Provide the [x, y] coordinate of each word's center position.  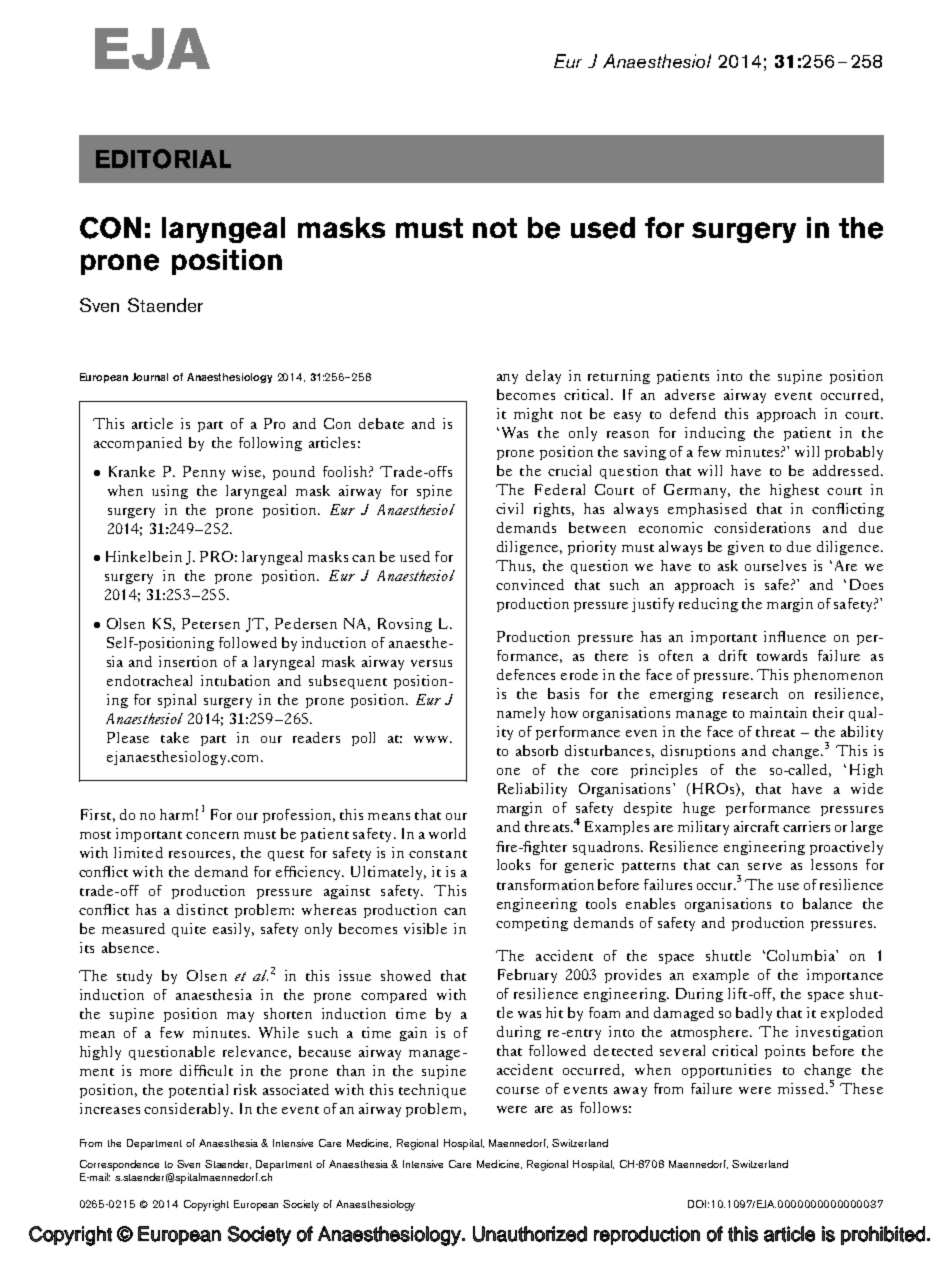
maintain [778, 712]
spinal [177, 701]
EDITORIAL [163, 159]
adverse [690, 394]
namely [521, 714]
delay [543, 377]
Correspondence [119, 1165]
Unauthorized [530, 1234]
